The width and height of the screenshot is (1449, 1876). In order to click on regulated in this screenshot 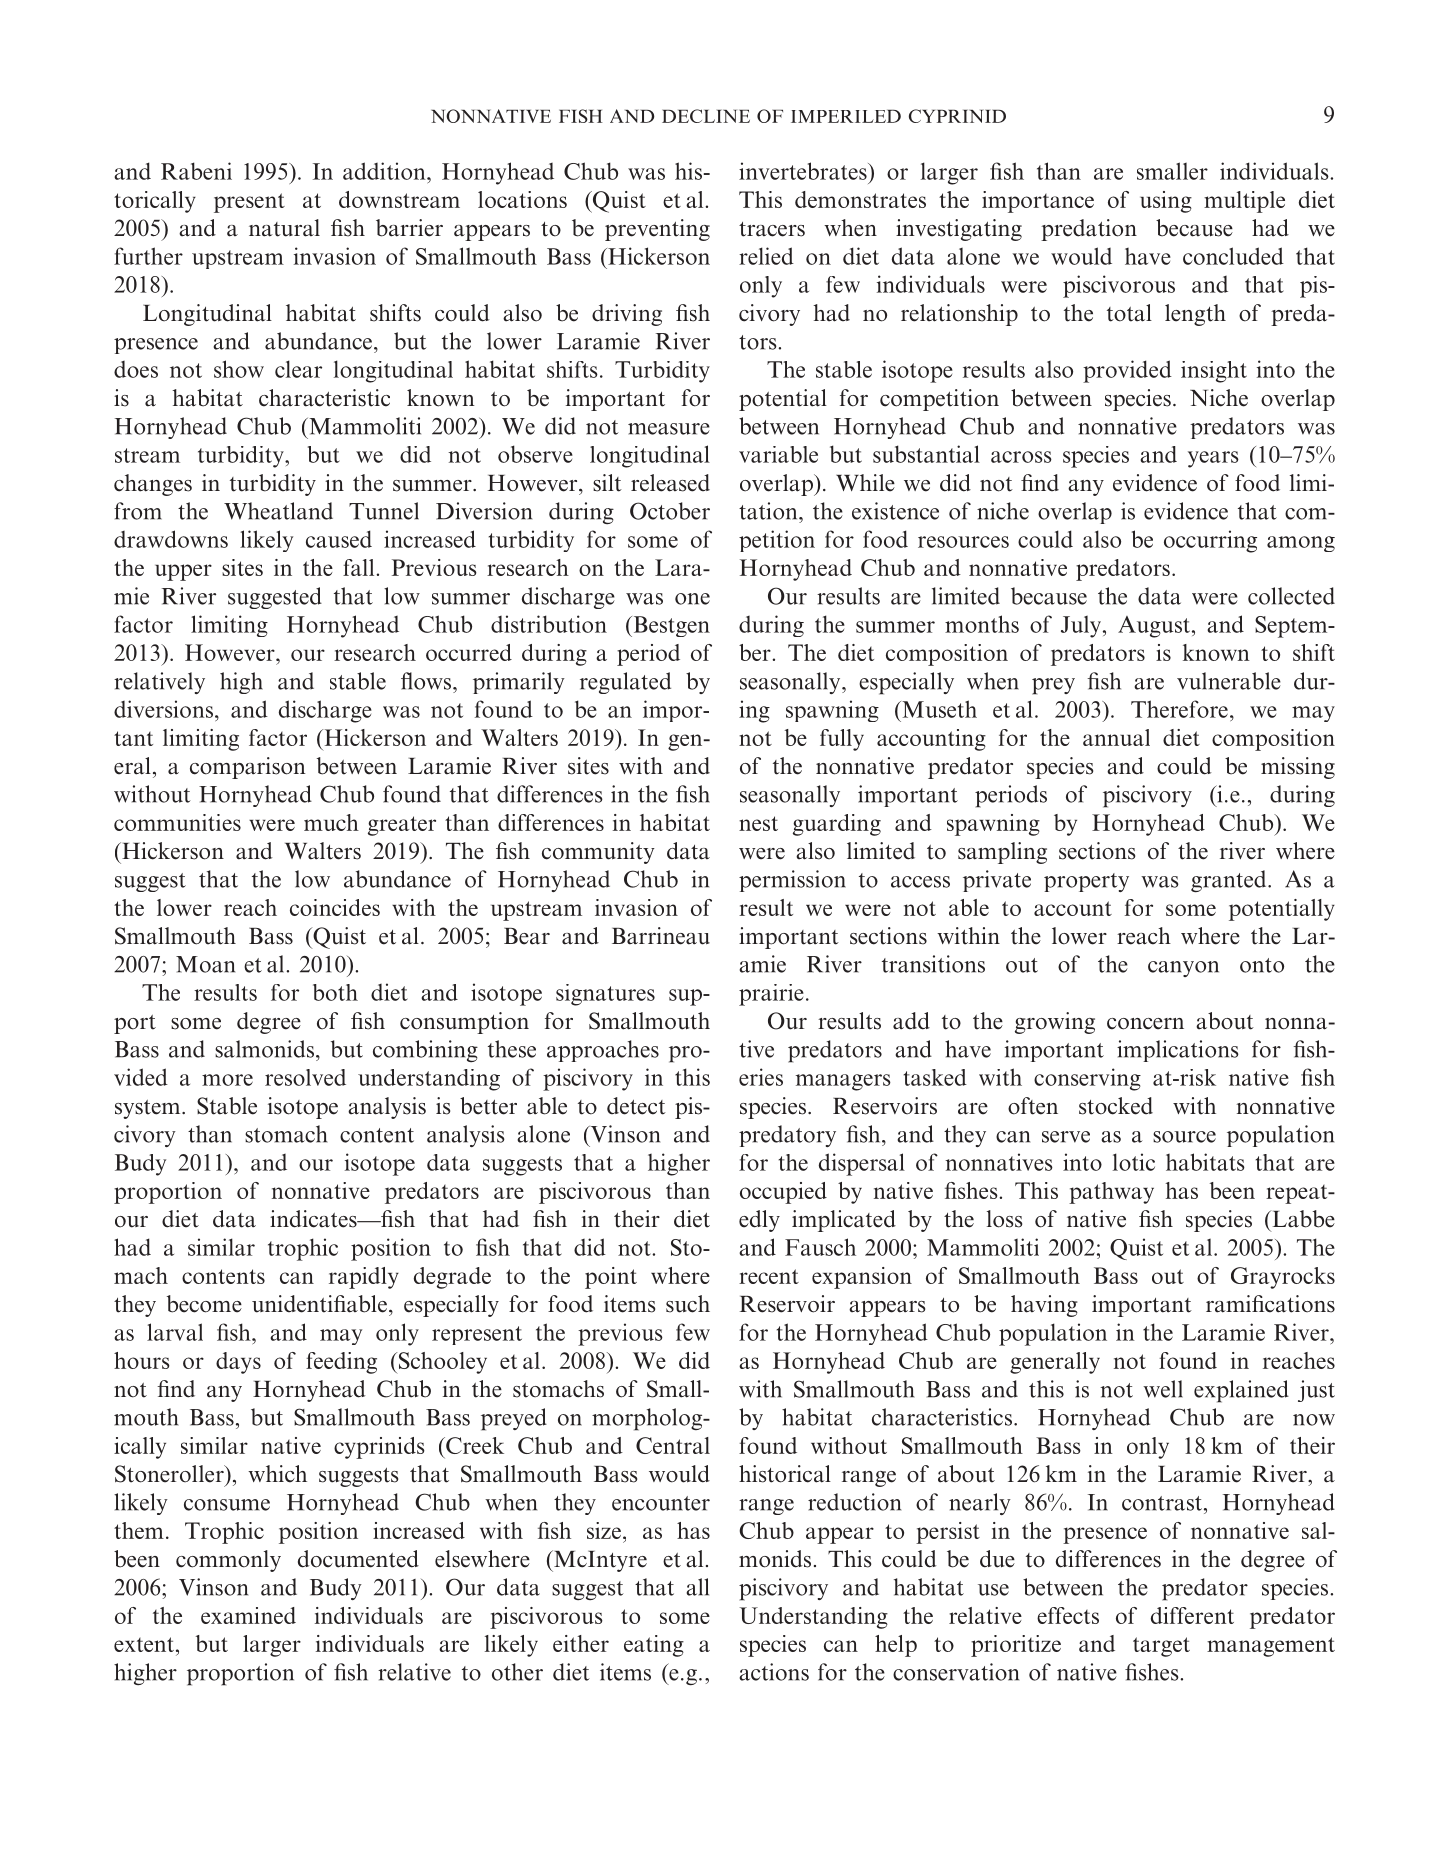, I will do `click(625, 683)`.
